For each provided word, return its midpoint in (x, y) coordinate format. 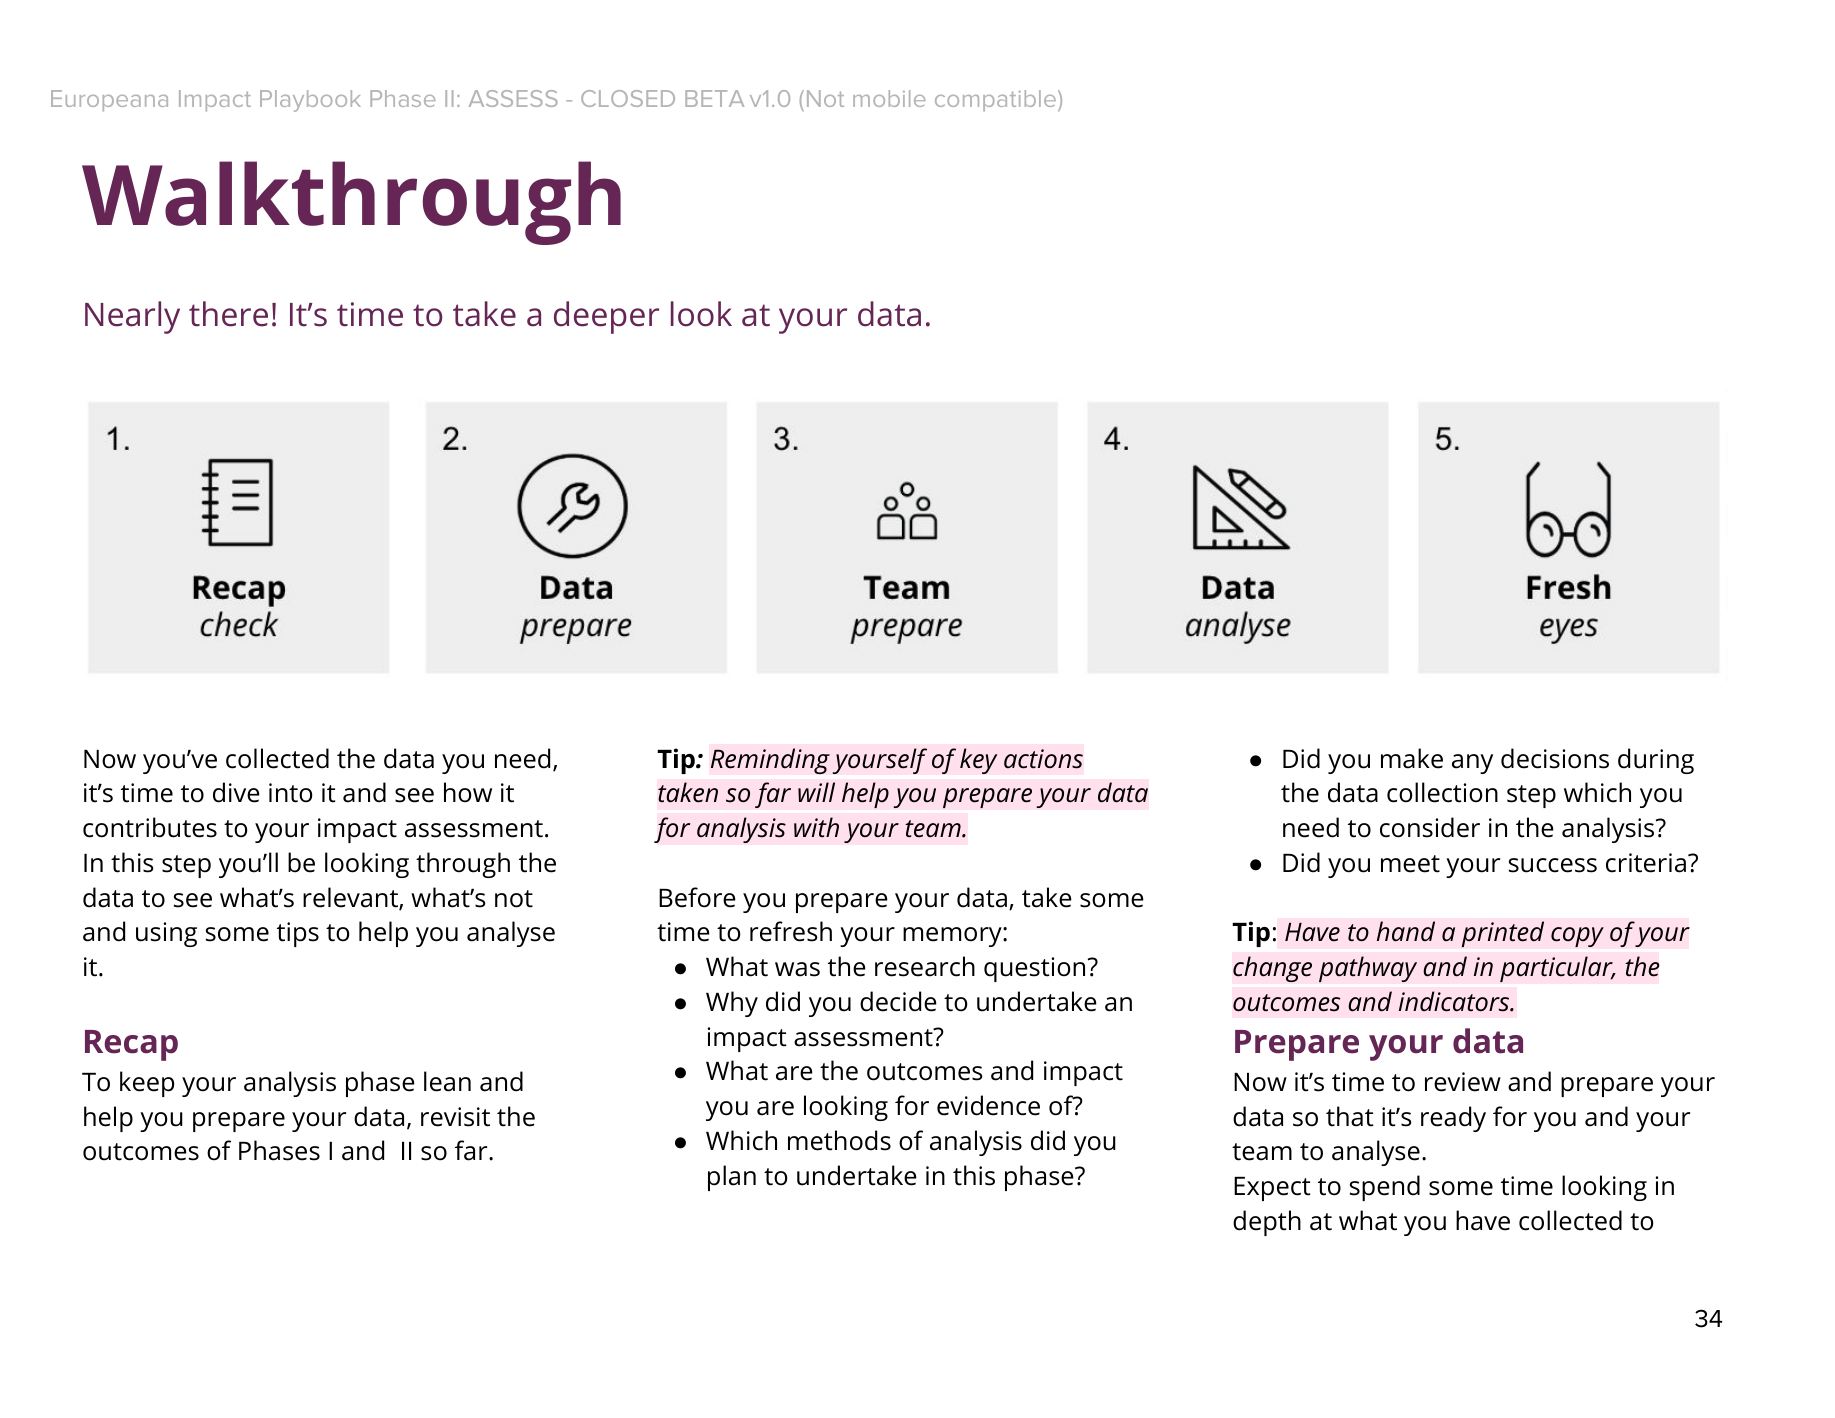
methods (839, 1140)
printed (1503, 934)
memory (953, 937)
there (228, 314)
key (979, 761)
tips (298, 934)
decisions (1555, 758)
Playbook (310, 101)
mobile (889, 98)
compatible (997, 101)
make (1412, 758)
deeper (606, 317)
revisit (455, 1117)
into (291, 793)
